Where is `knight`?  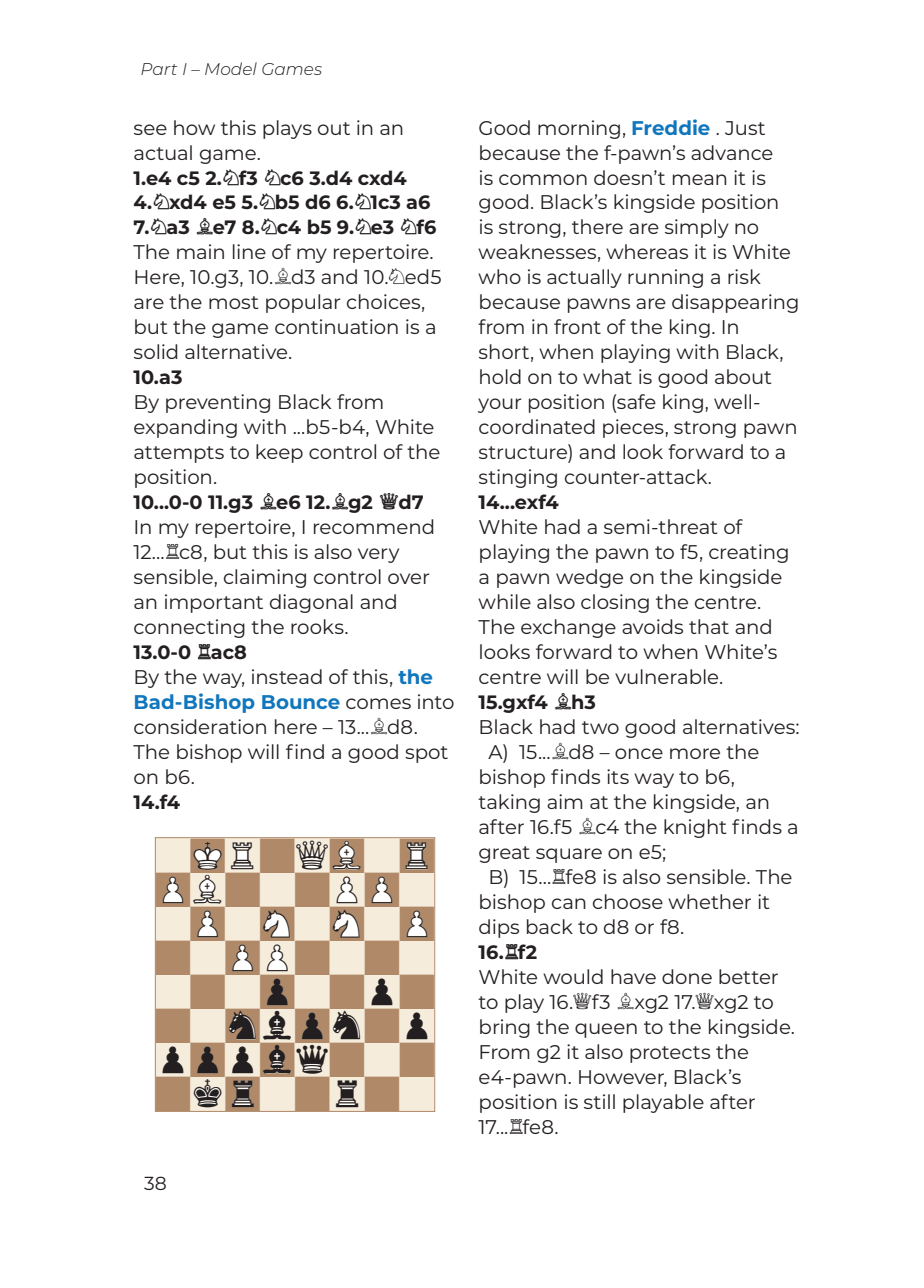 knight is located at coordinates (695, 828).
